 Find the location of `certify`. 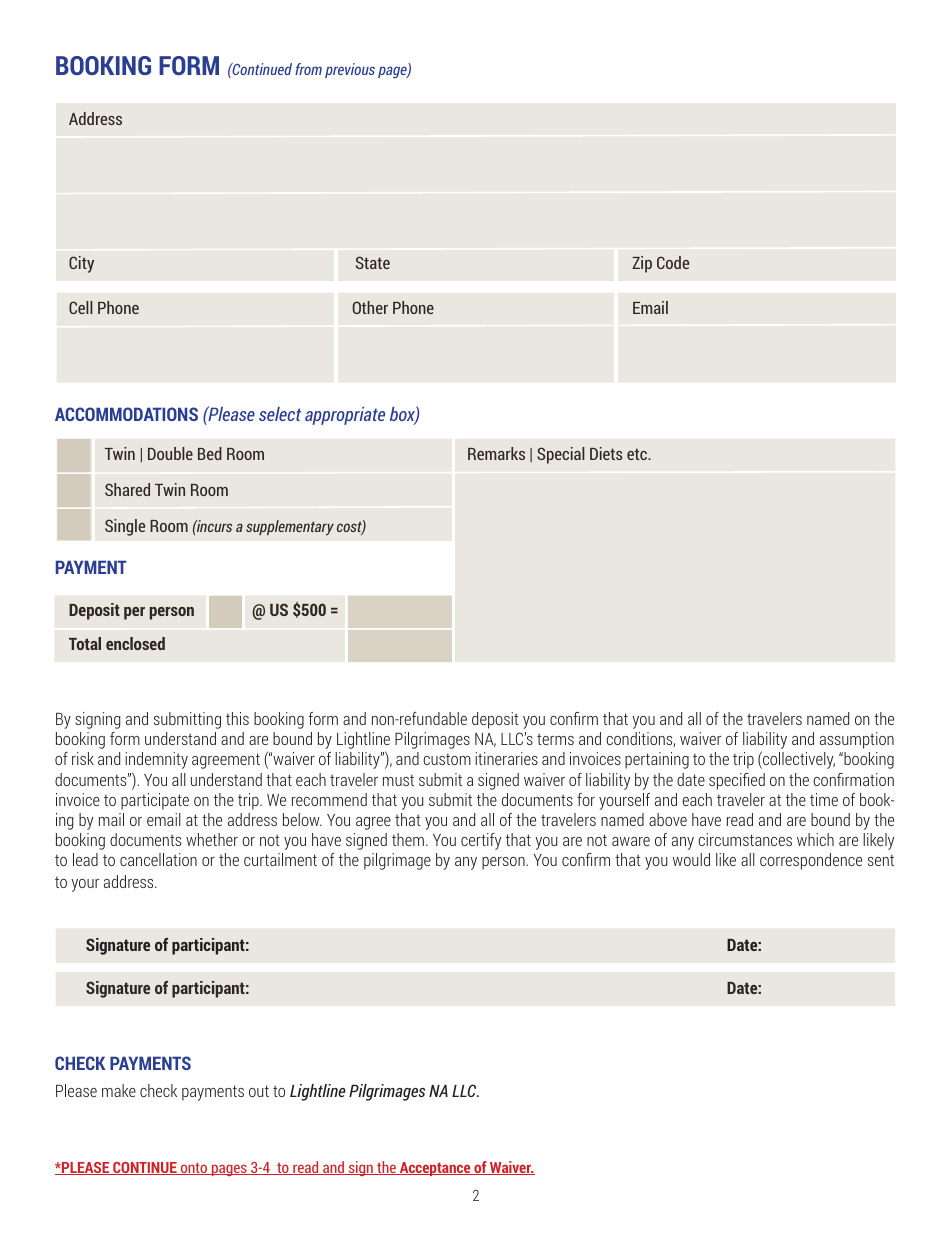

certify is located at coordinates (481, 841).
